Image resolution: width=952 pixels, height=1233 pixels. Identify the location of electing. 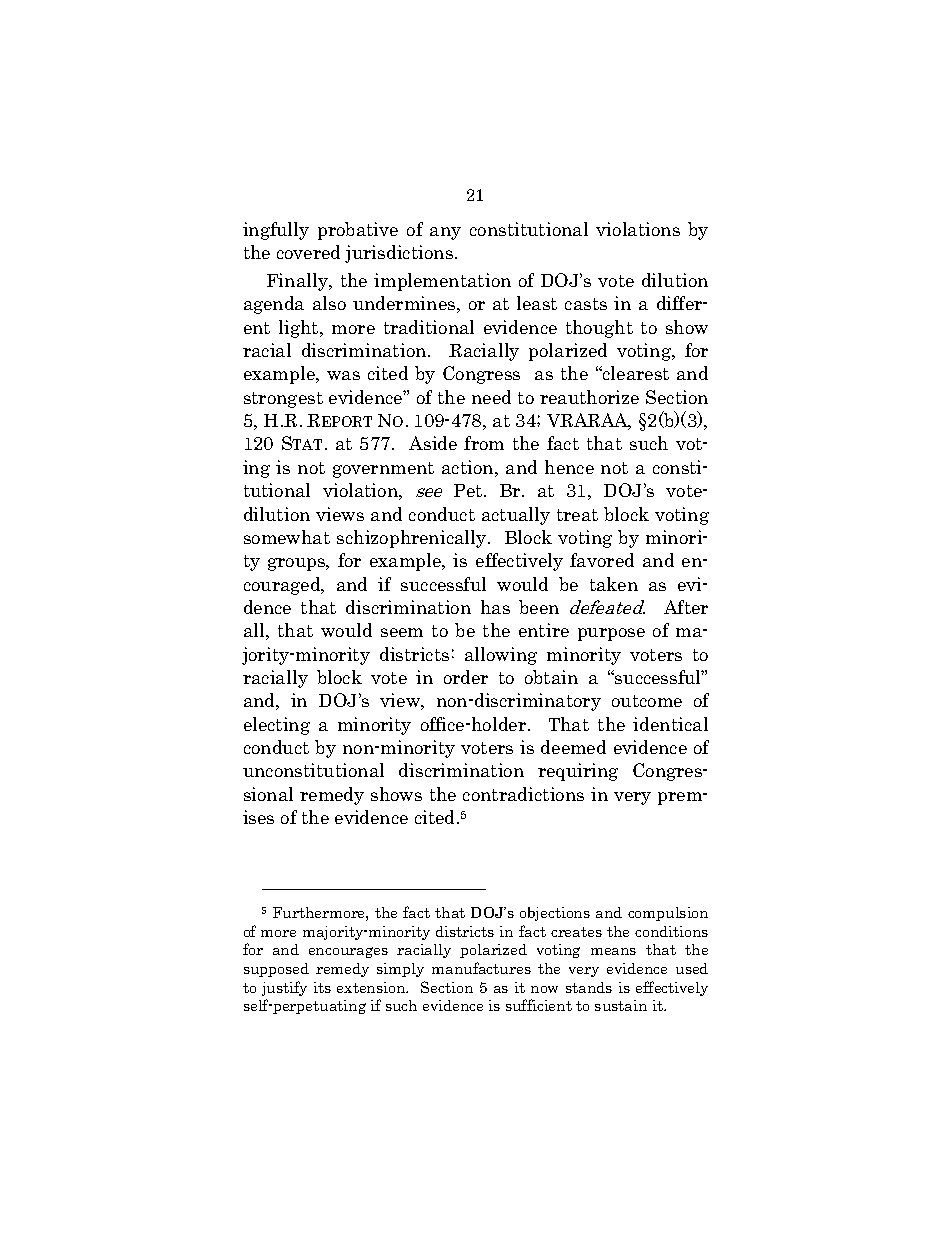
(277, 726).
